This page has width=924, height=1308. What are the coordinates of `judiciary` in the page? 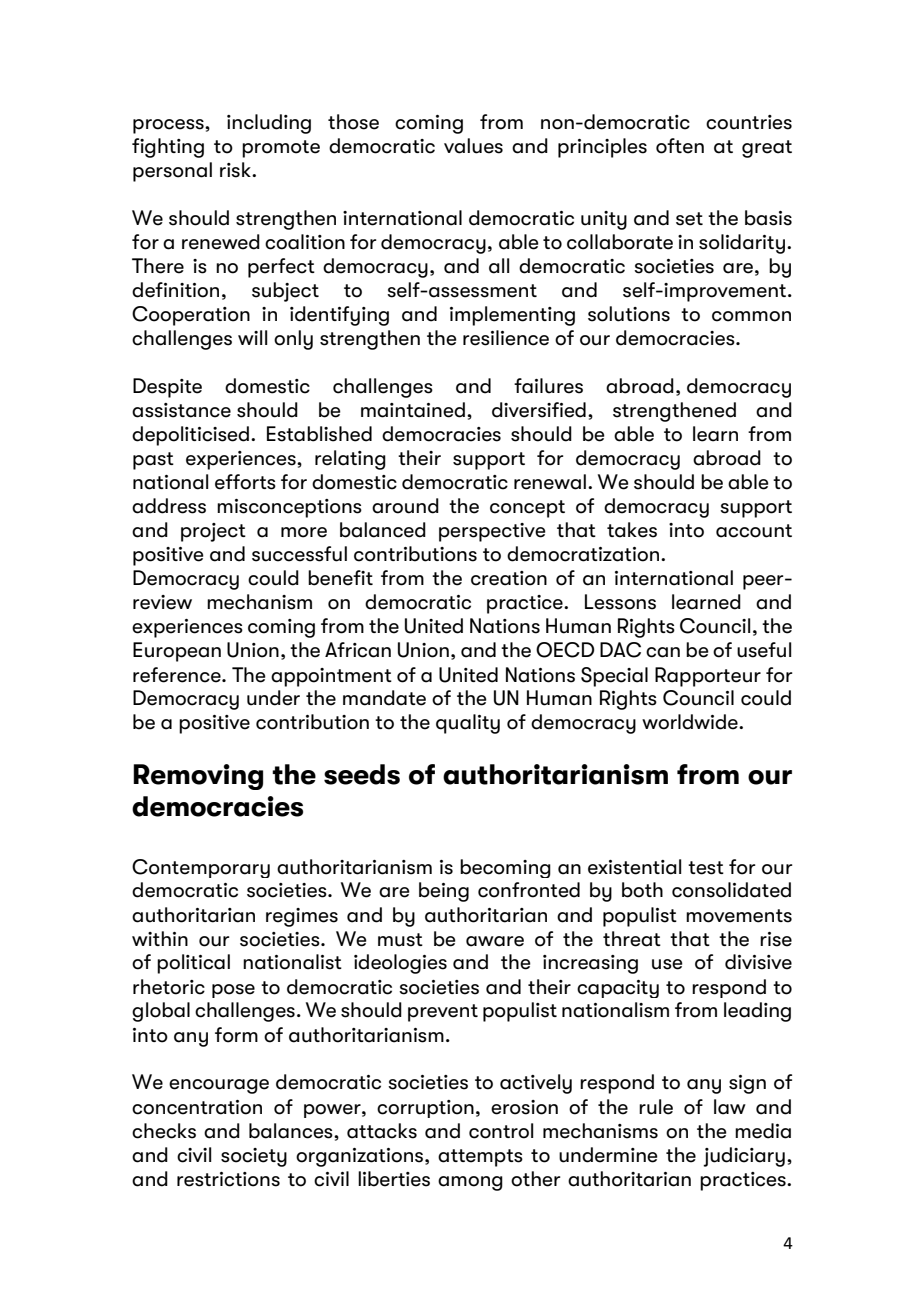 It's located at (744, 1157).
